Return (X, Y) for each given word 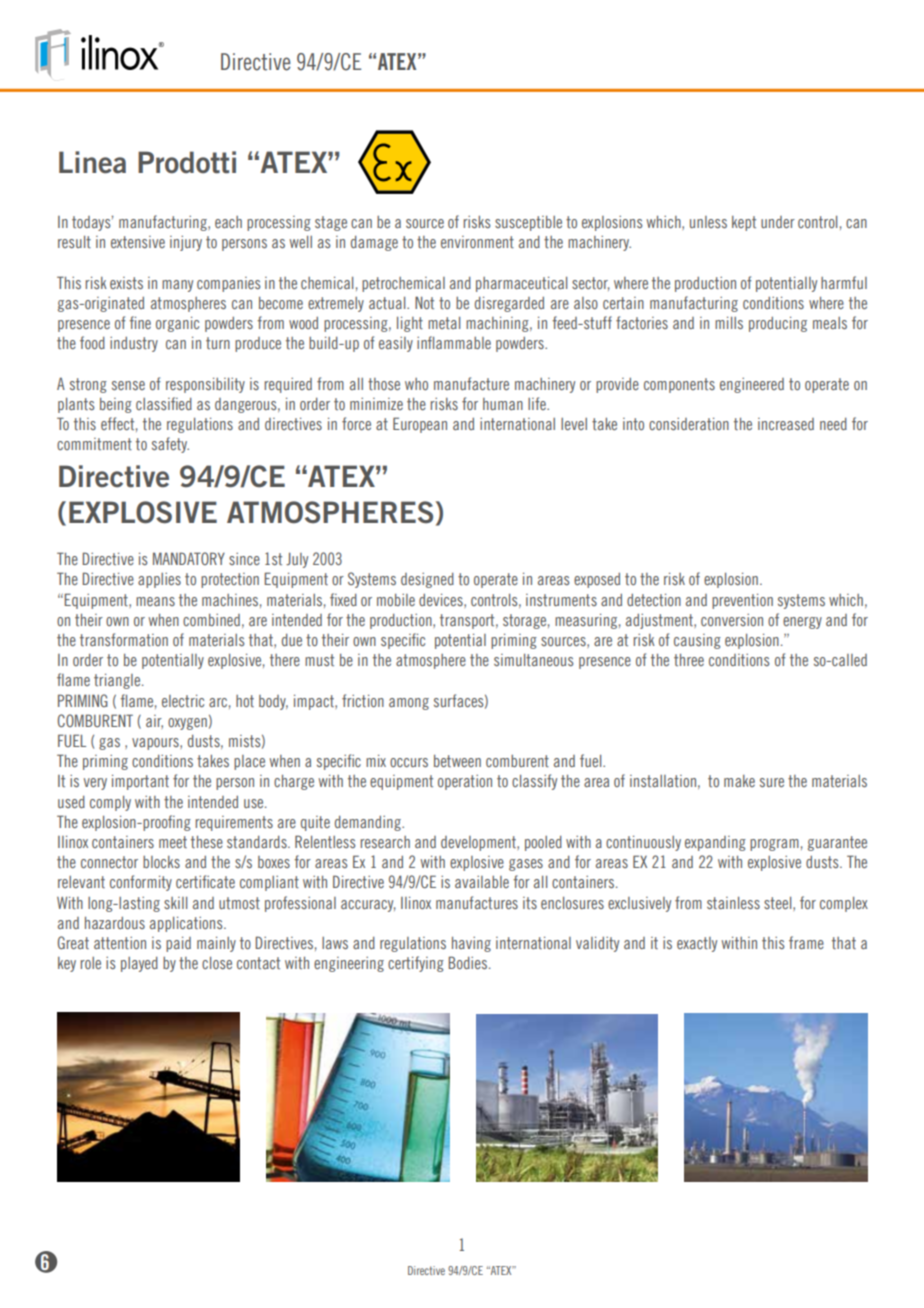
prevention (742, 601)
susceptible (528, 223)
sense (128, 385)
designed (427, 580)
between (457, 761)
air (154, 722)
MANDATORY (189, 558)
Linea (92, 162)
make (739, 781)
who (416, 384)
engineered (752, 385)
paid (178, 944)
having (471, 944)
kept (744, 223)
